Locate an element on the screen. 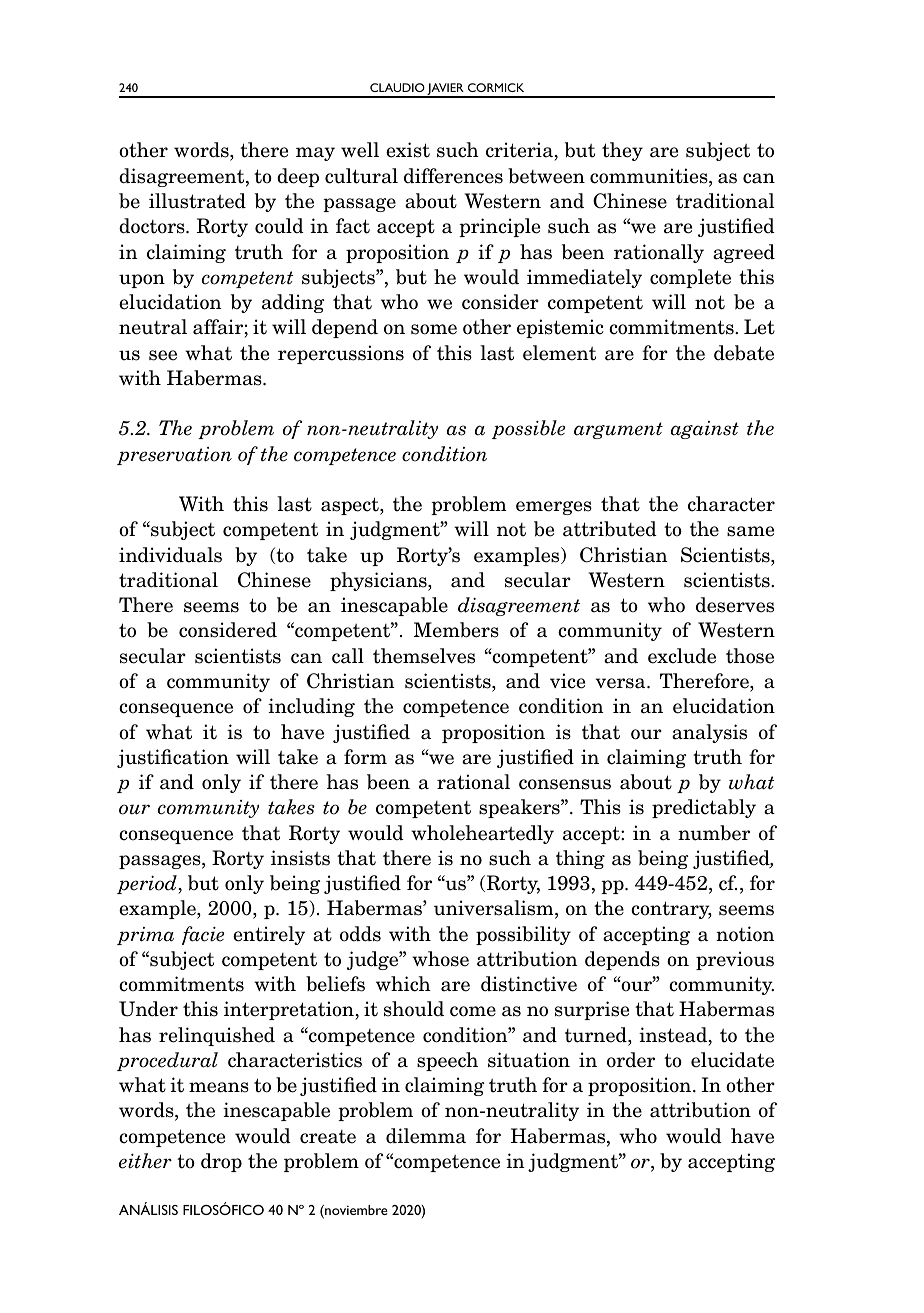 Image resolution: width=924 pixels, height=1313 pixels. they is located at coordinates (622, 151).
